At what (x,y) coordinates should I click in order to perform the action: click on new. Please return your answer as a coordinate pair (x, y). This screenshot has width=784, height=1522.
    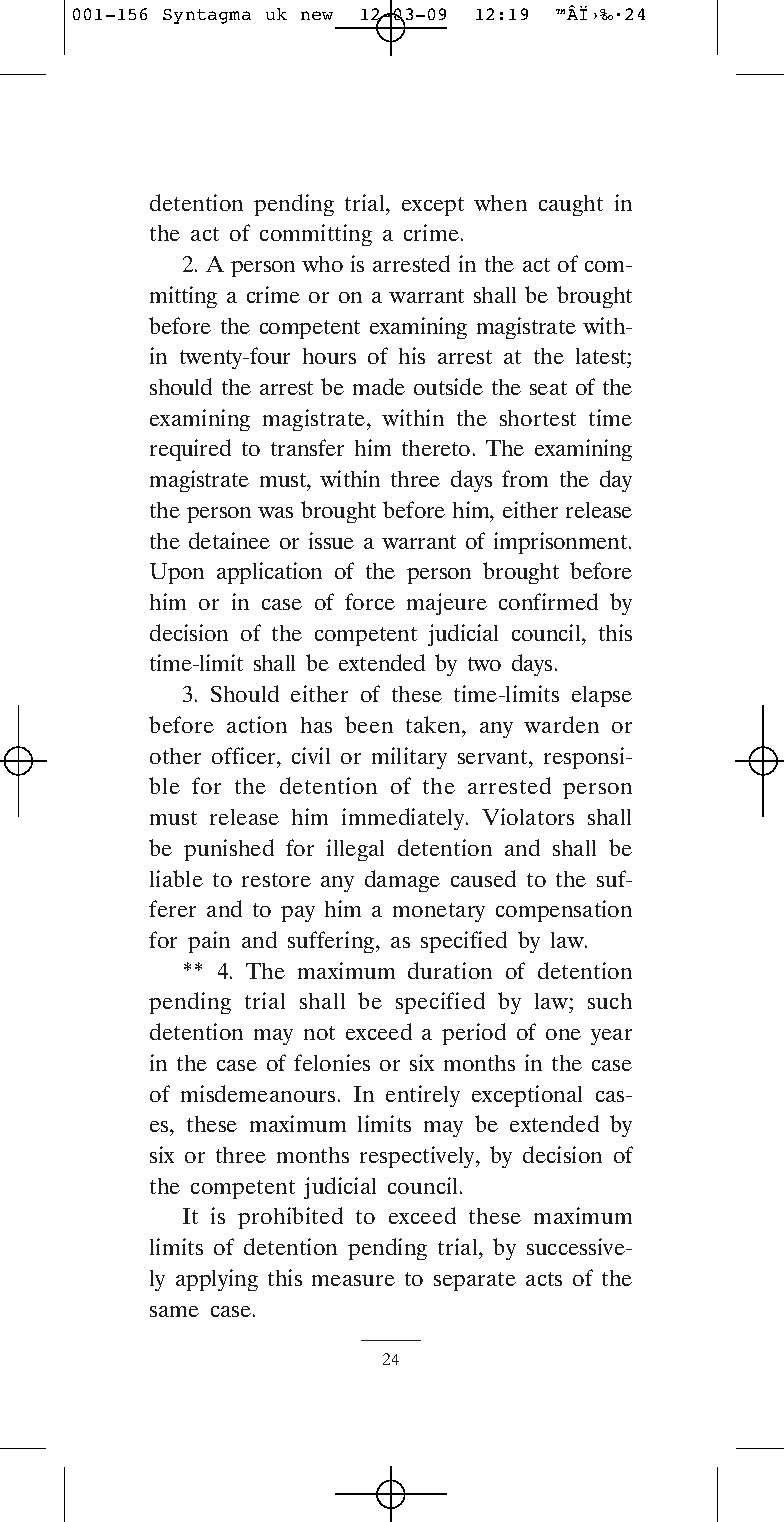
    Looking at the image, I should click on (317, 15).
